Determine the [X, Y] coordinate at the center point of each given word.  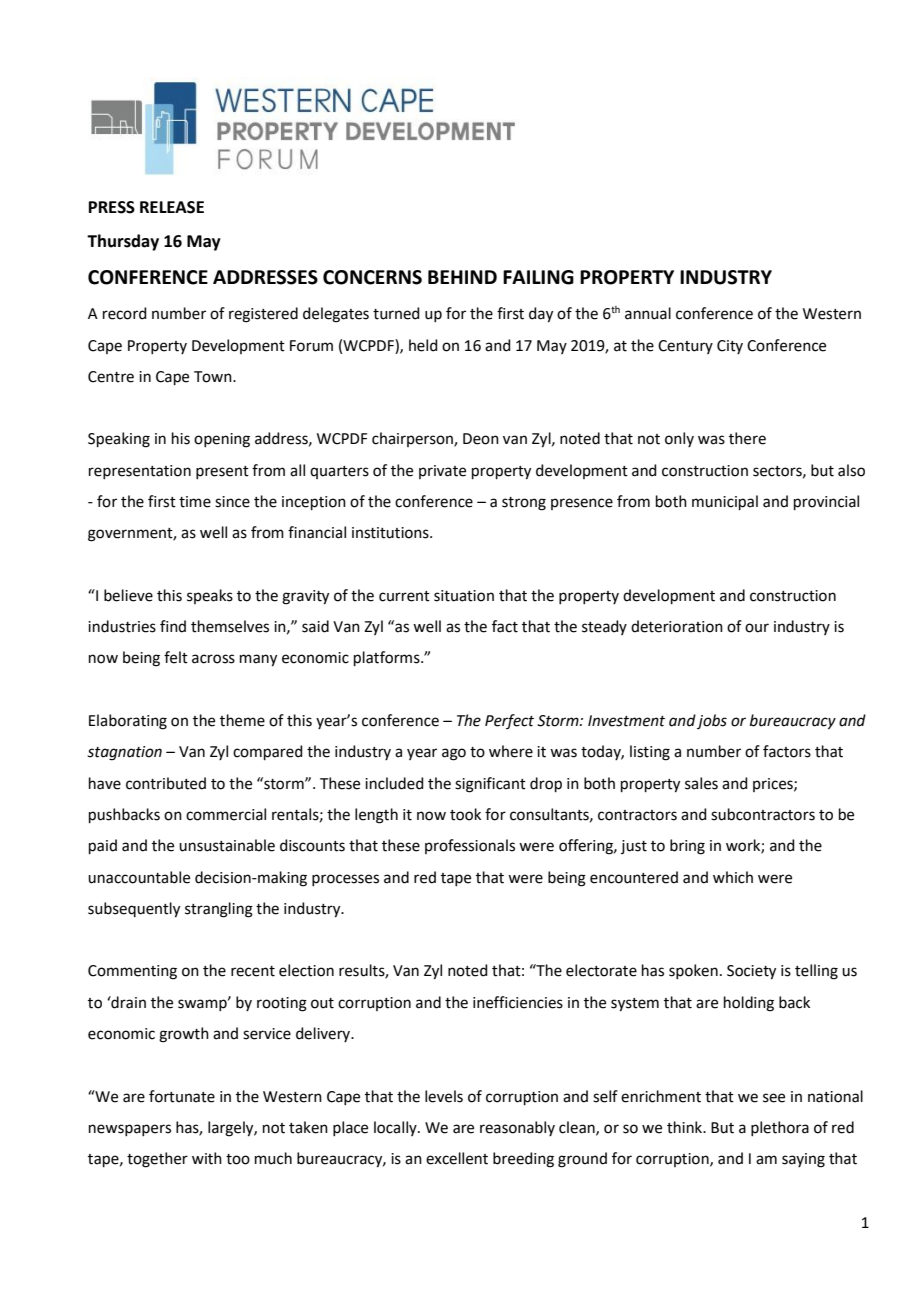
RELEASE [172, 207]
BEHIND [462, 277]
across [213, 659]
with [207, 1158]
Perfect [509, 721]
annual [648, 313]
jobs [712, 721]
